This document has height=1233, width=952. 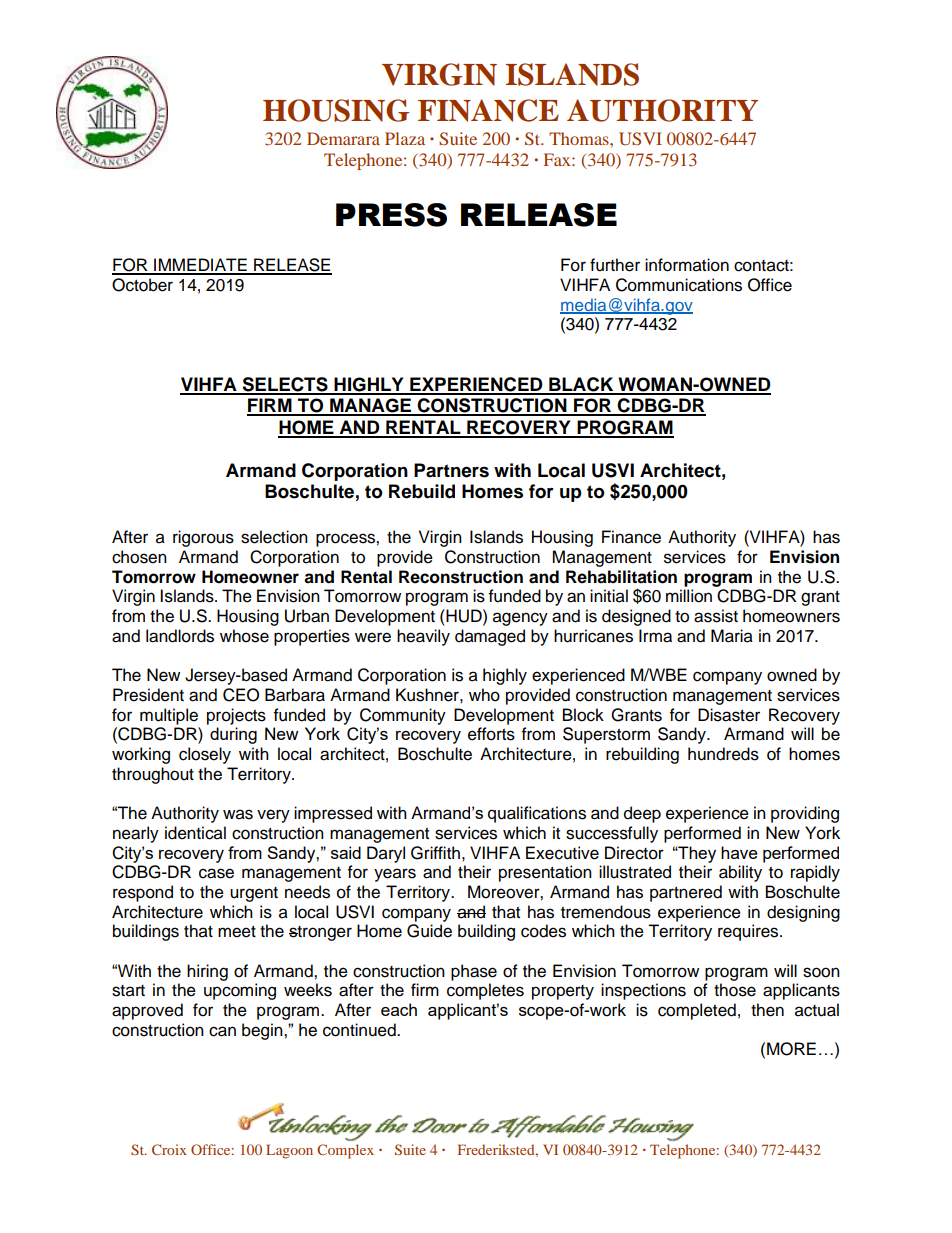 I want to click on qualifications, so click(x=537, y=814).
